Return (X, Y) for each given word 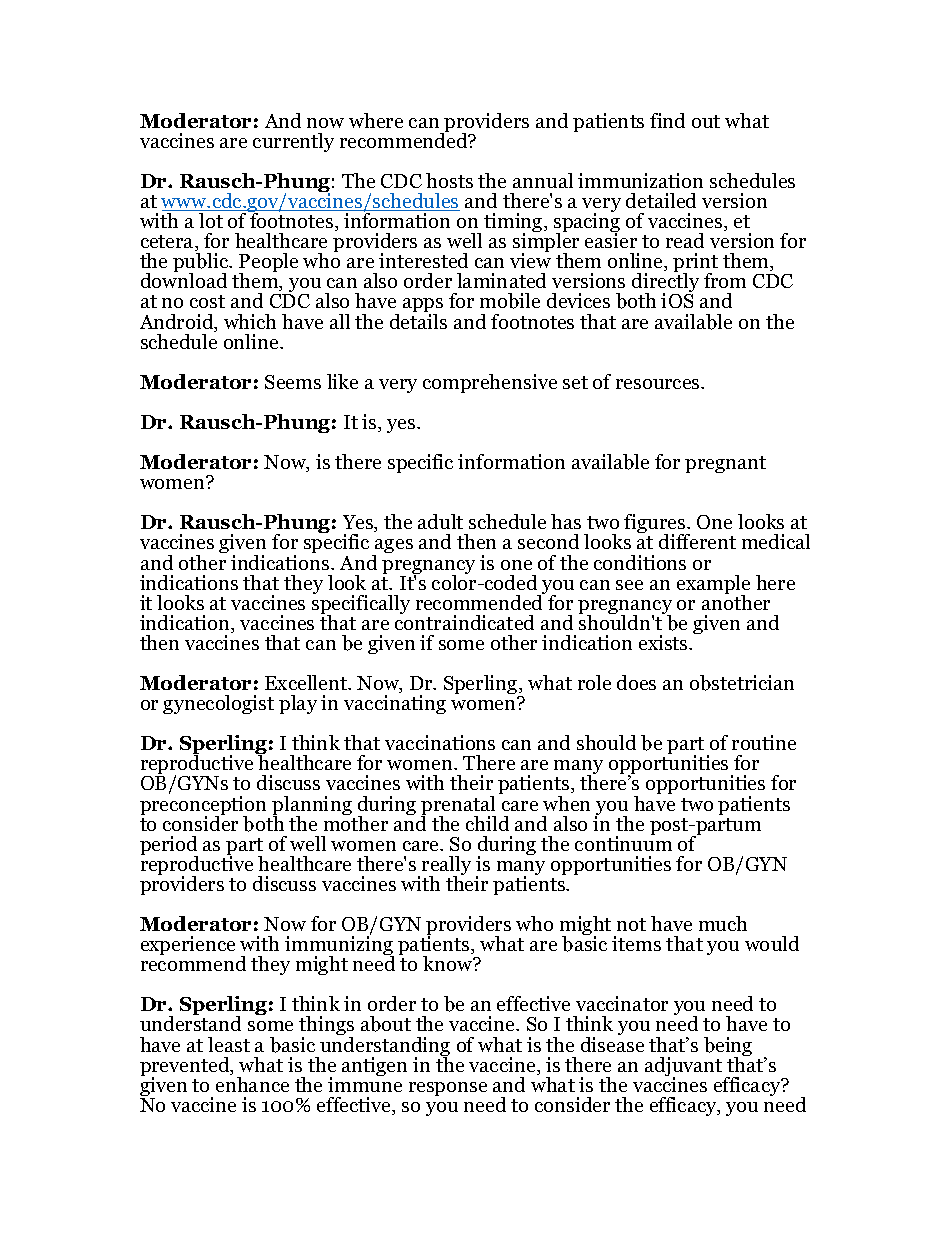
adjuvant (683, 1068)
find (667, 120)
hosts (449, 180)
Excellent (307, 682)
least (229, 1044)
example (713, 586)
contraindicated (464, 621)
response (448, 1089)
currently (293, 142)
